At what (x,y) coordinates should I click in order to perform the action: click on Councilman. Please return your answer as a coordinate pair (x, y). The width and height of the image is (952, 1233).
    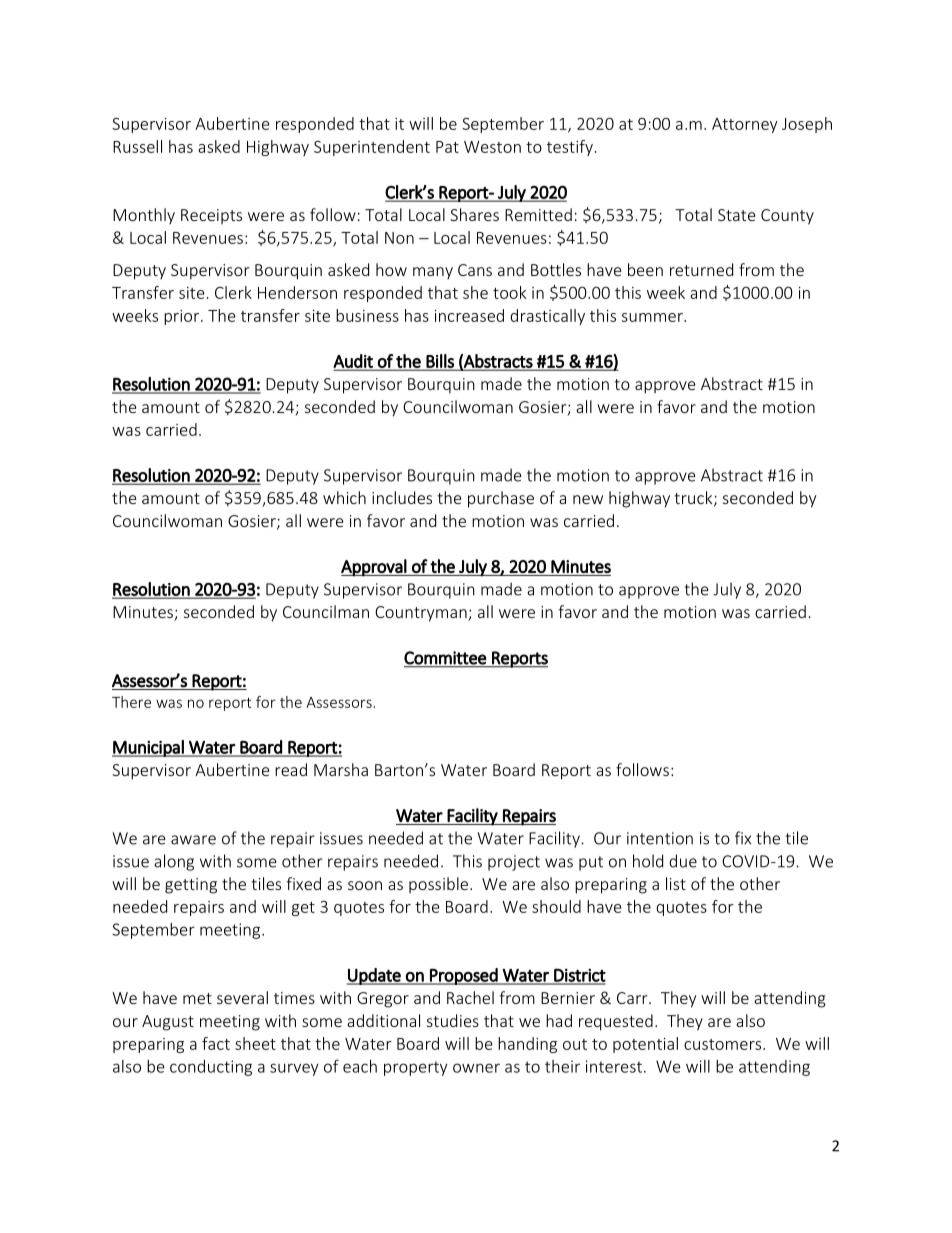
    Looking at the image, I should click on (326, 611).
